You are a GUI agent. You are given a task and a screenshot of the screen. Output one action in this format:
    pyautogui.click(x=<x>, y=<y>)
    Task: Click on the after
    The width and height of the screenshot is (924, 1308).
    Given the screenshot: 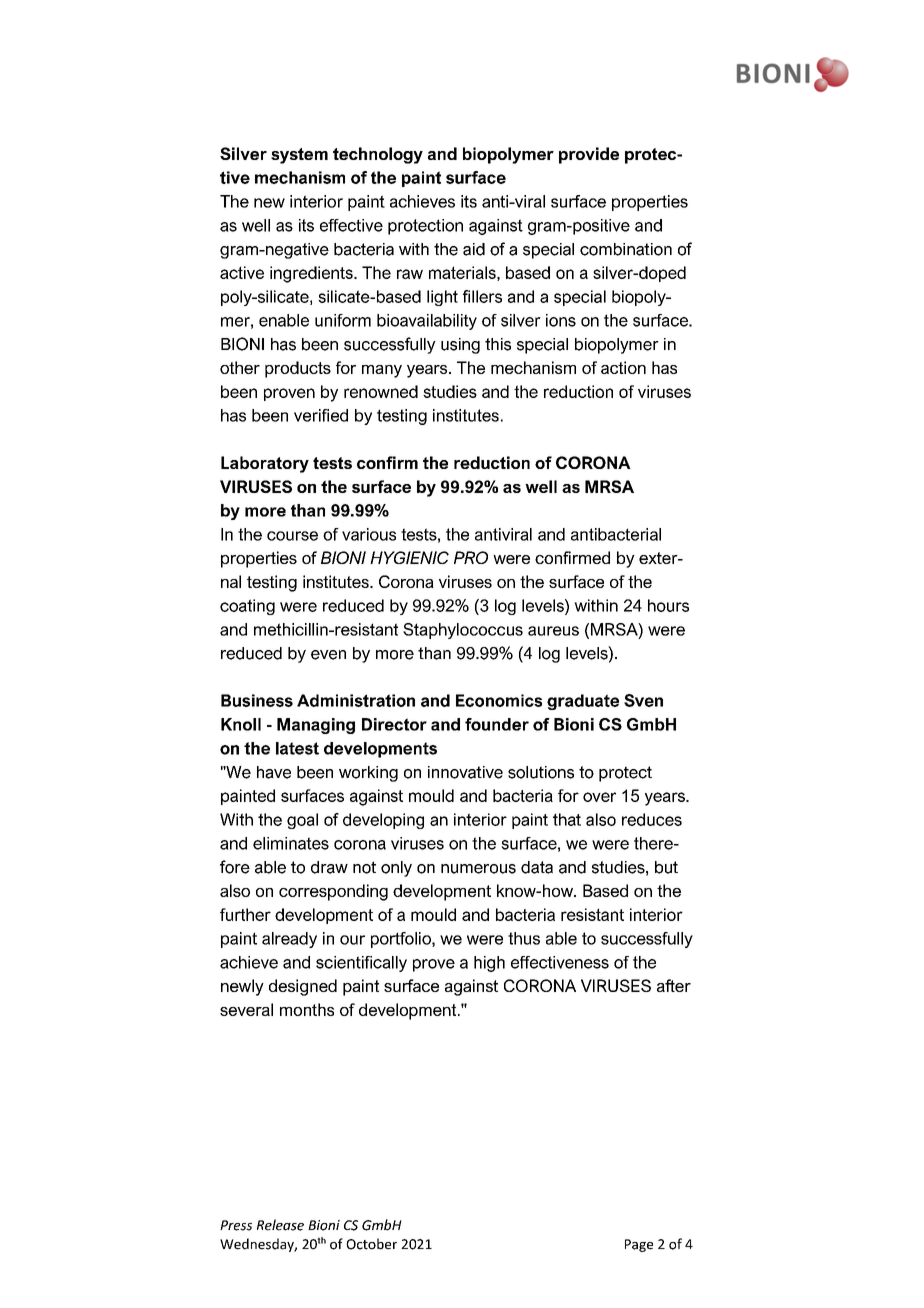 What is the action you would take?
    pyautogui.click(x=674, y=985)
